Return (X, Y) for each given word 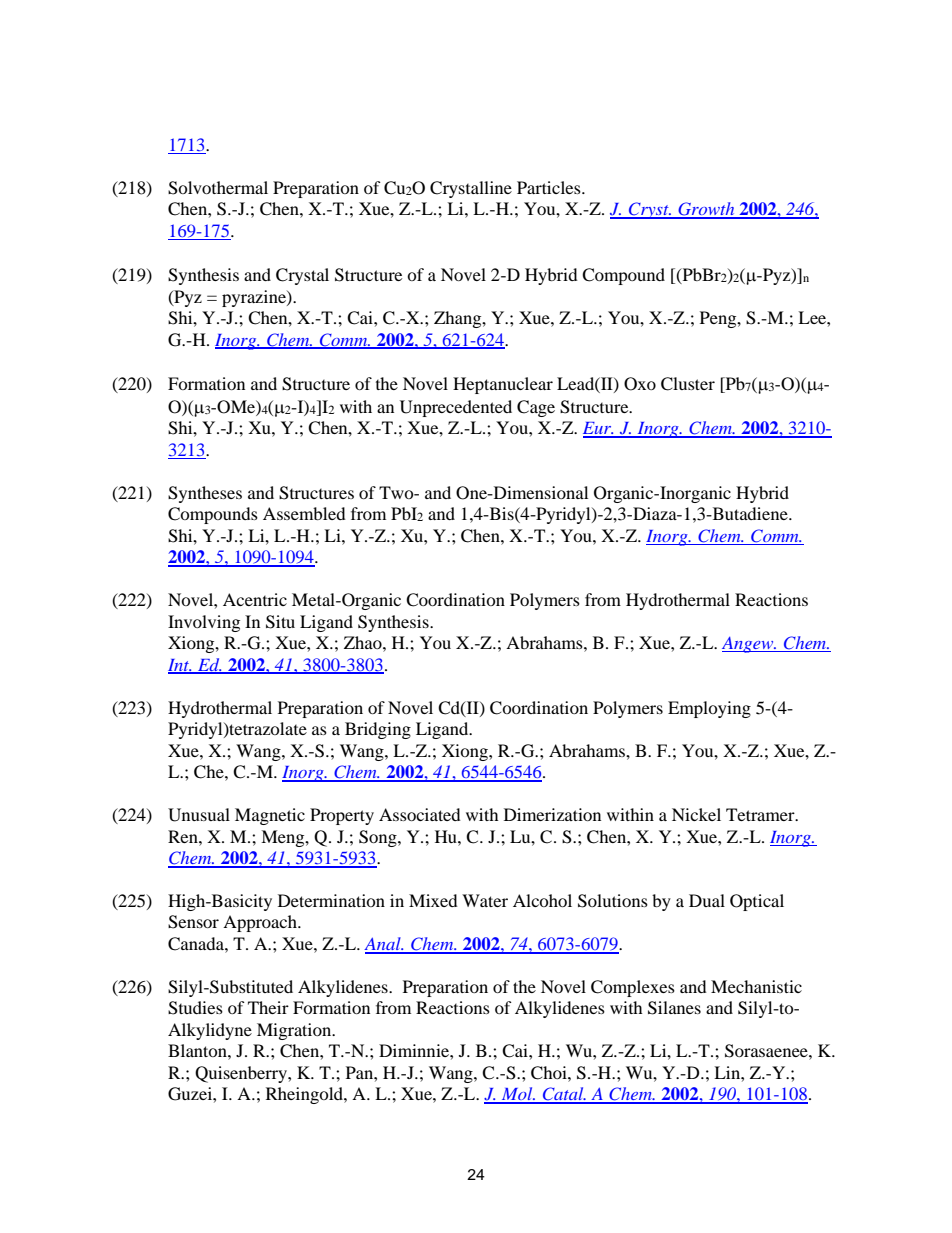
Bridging (378, 730)
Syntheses (205, 494)
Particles (550, 187)
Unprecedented (456, 408)
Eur (598, 429)
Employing (709, 709)
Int (180, 666)
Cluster (688, 384)
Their (268, 1007)
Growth (706, 210)
